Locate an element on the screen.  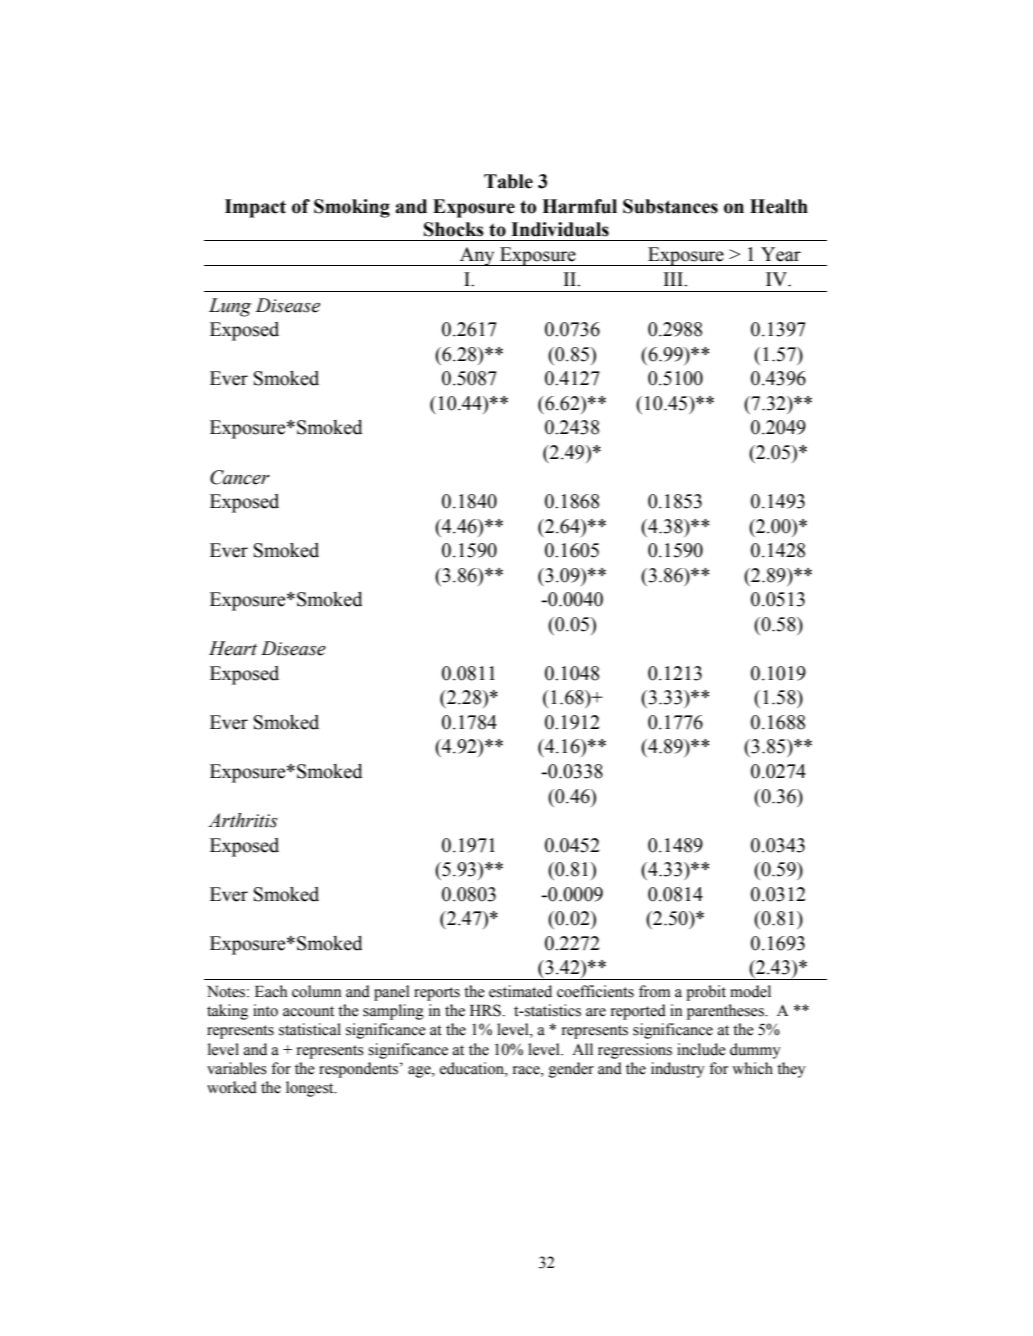
Substances is located at coordinates (670, 206).
